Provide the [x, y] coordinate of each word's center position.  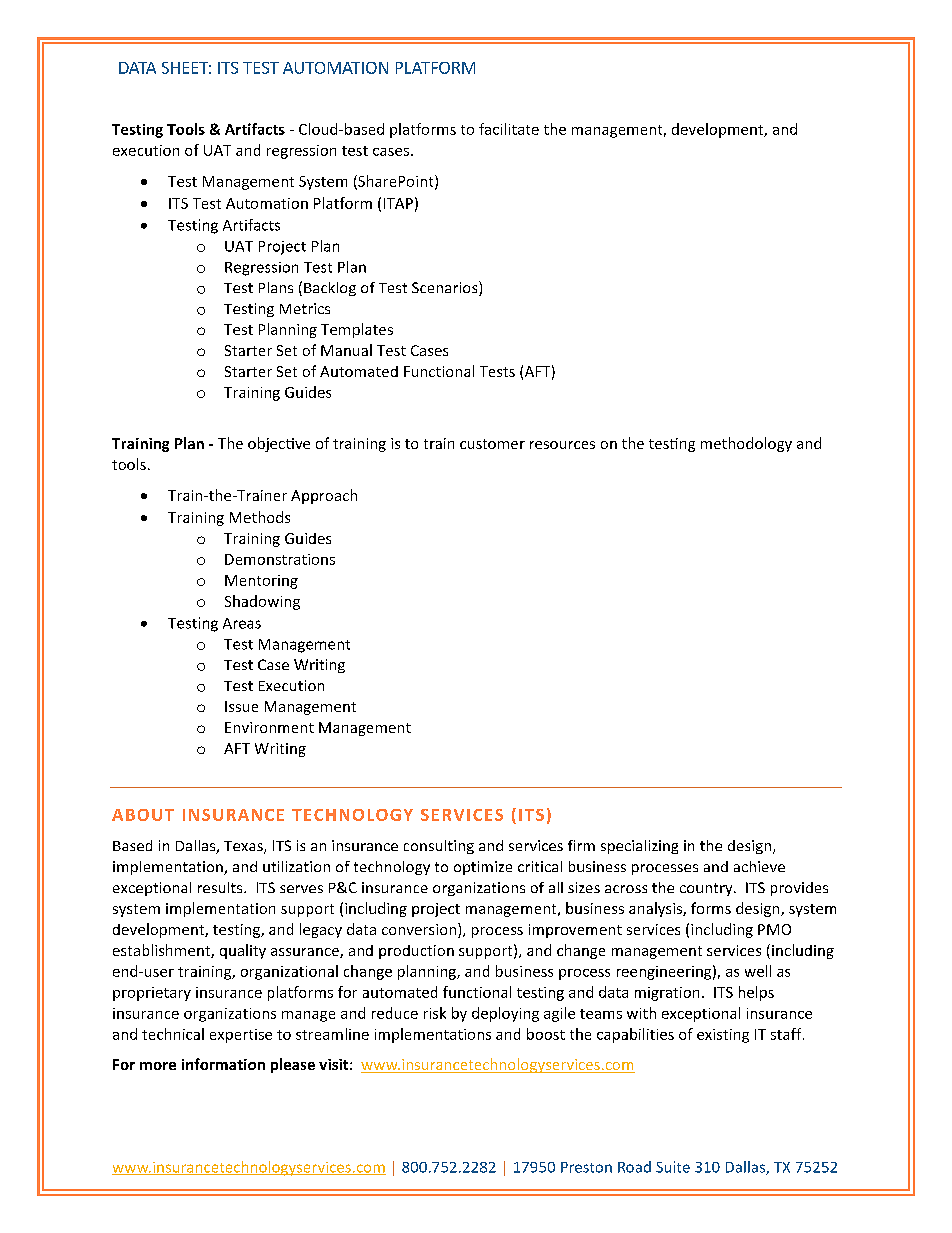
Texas [244, 847]
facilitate [509, 129]
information [223, 1064]
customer [492, 444]
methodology [746, 444]
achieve [759, 866]
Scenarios [446, 288]
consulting [439, 847]
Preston [586, 1167]
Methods [260, 517]
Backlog [330, 289]
